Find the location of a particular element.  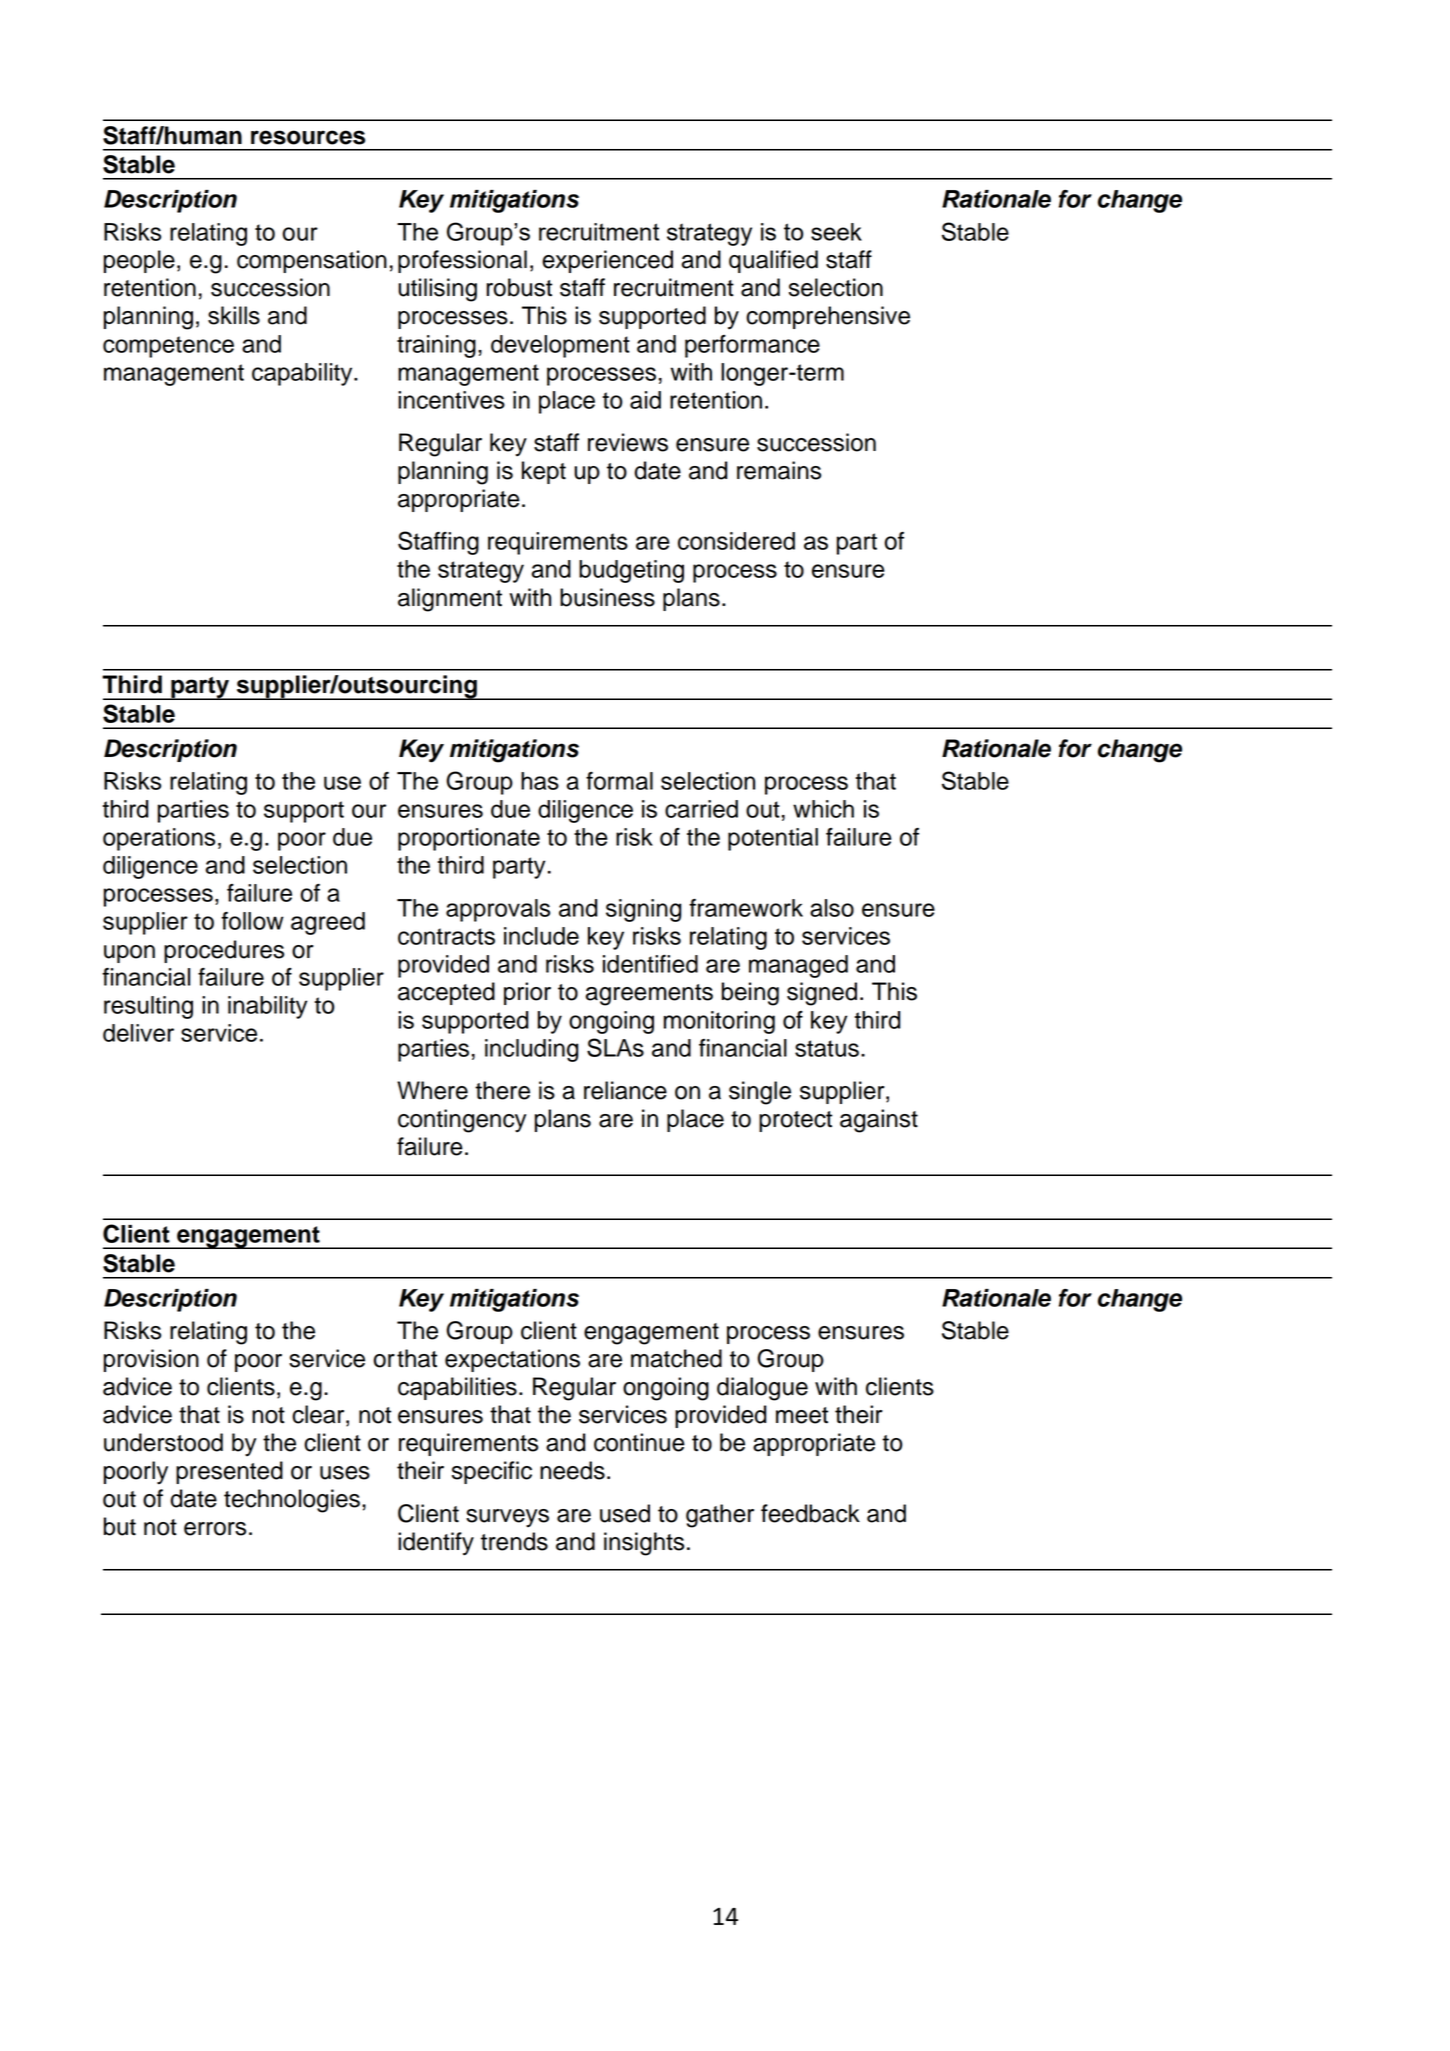

resources is located at coordinates (308, 137).
